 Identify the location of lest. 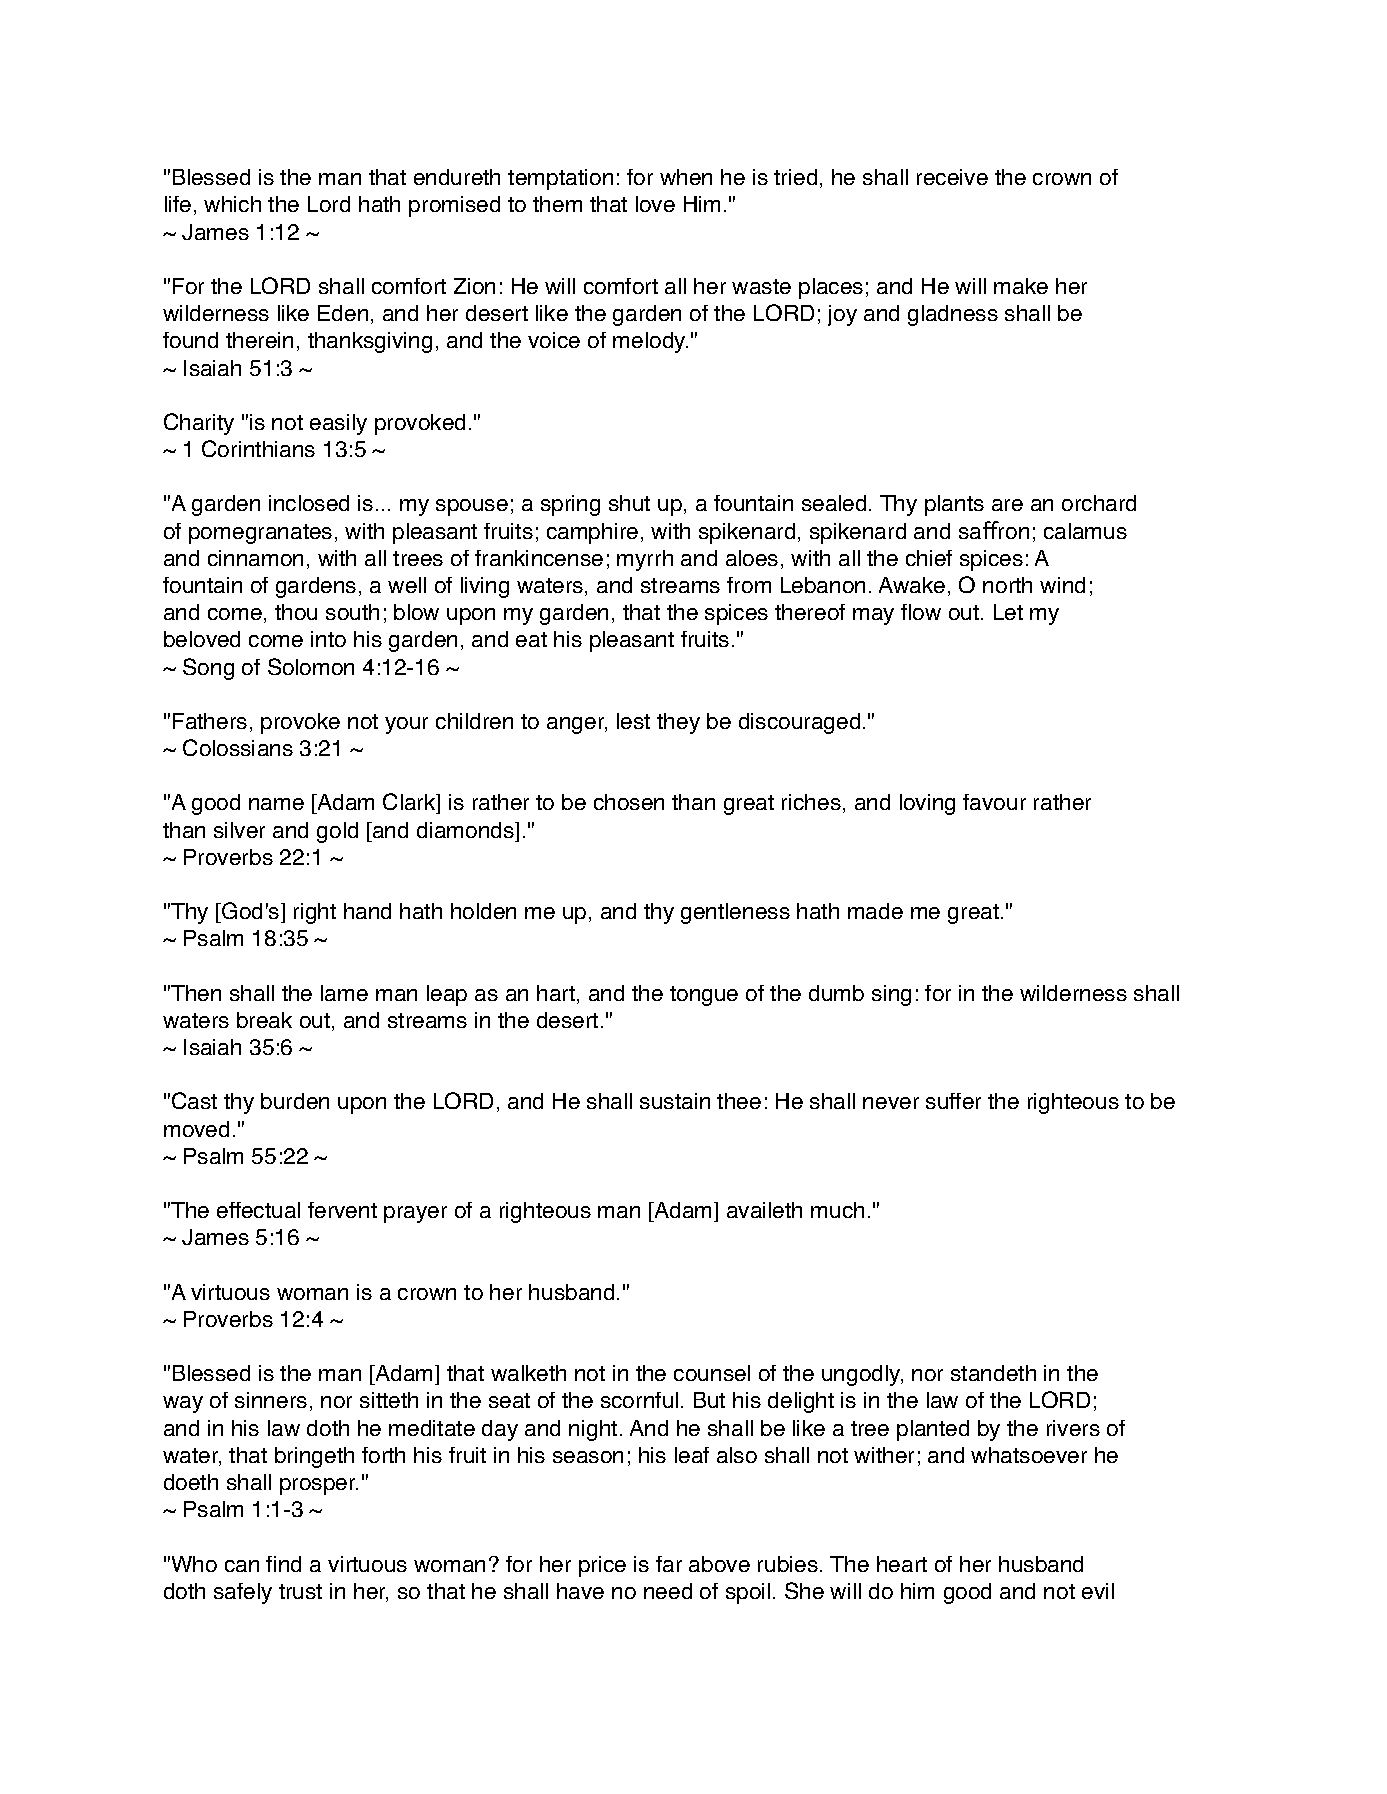
(633, 721).
